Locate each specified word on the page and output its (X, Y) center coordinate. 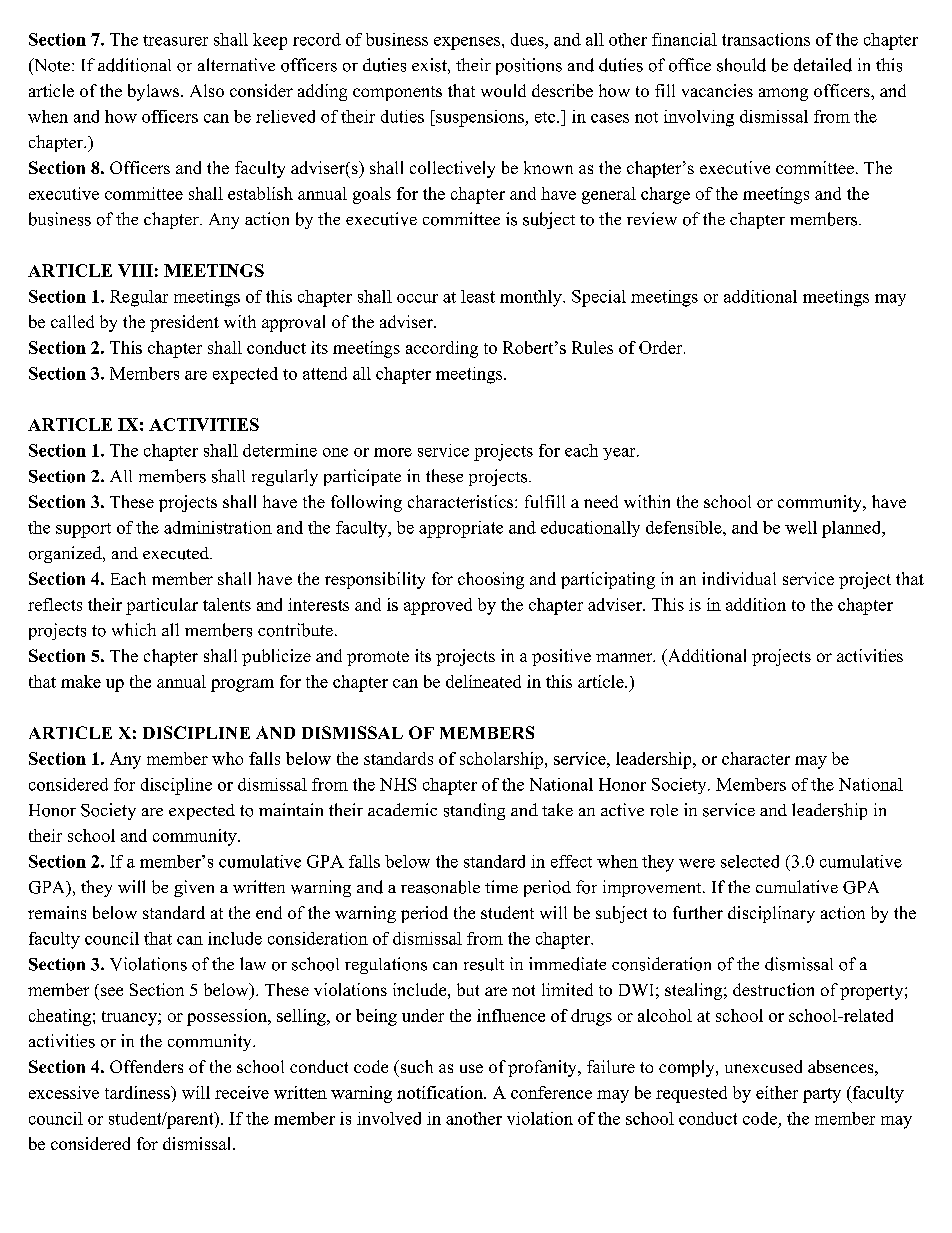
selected (750, 861)
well (801, 527)
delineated (483, 681)
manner (625, 657)
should (741, 65)
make (81, 681)
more (393, 452)
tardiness (138, 1092)
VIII (135, 270)
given (194, 888)
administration (218, 527)
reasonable (440, 887)
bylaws (155, 92)
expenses (467, 43)
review (652, 218)
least (478, 296)
